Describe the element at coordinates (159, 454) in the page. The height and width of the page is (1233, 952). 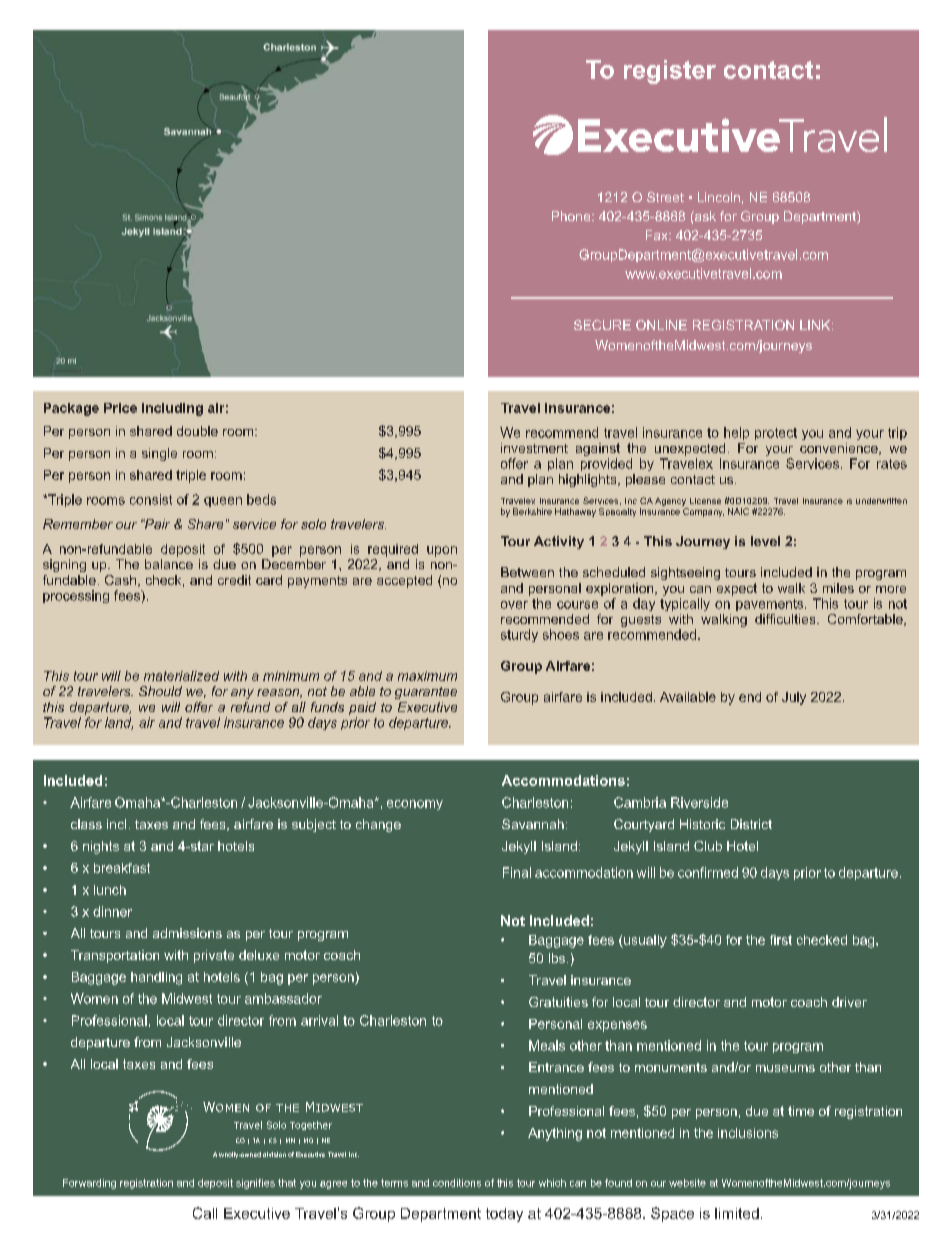
I see `single` at that location.
